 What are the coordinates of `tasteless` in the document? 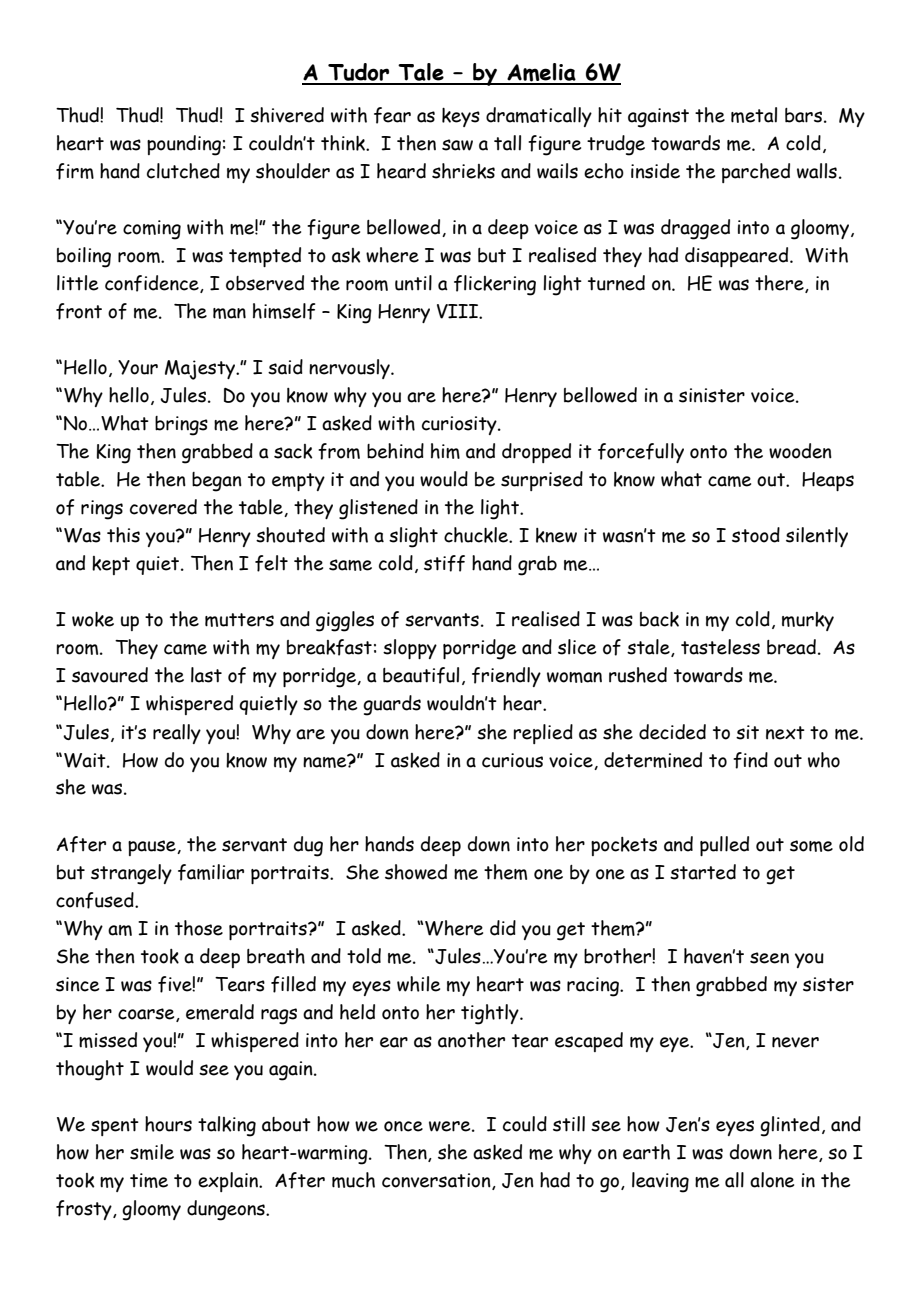 It's located at (720, 647).
